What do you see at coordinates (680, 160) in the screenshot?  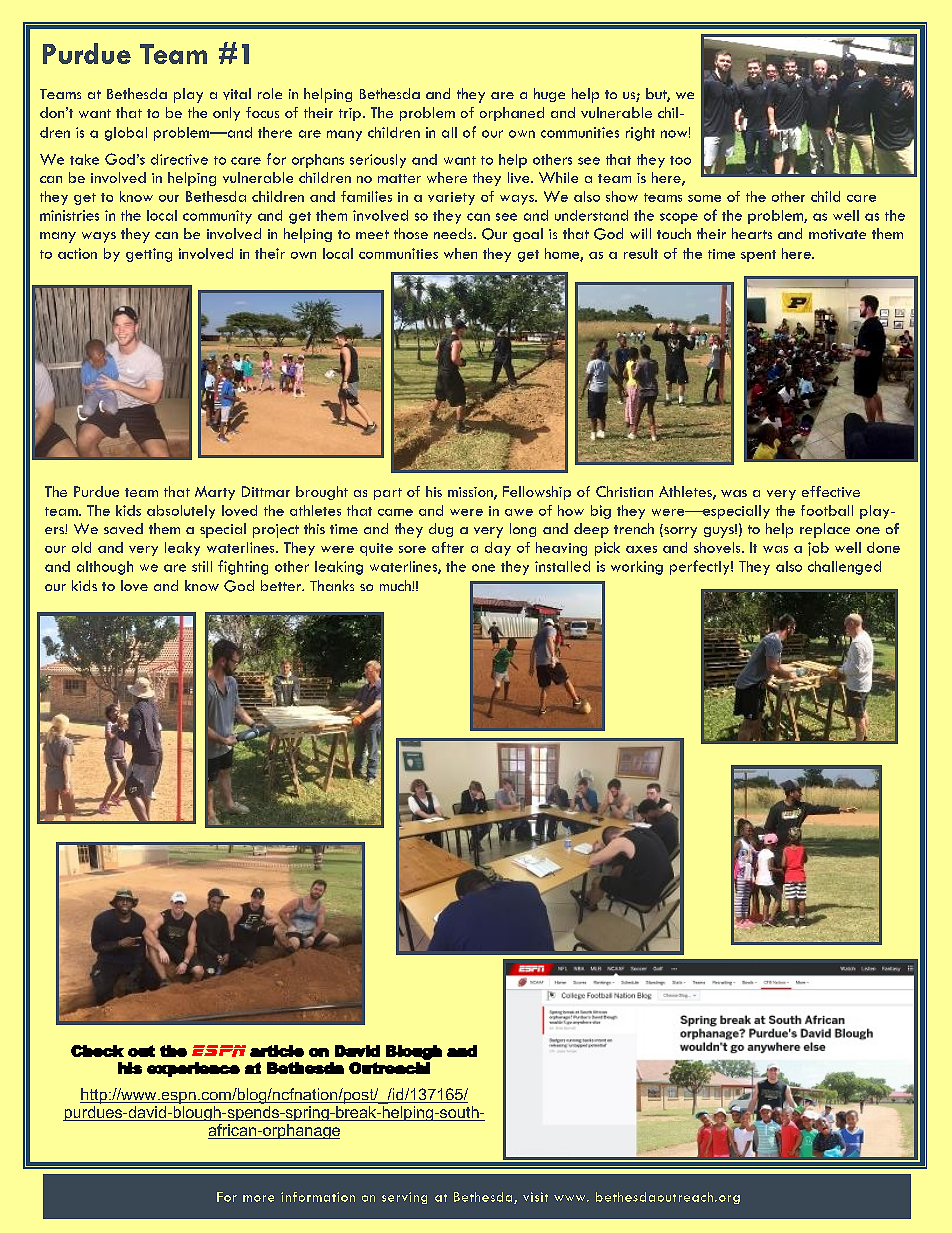 I see `too` at bounding box center [680, 160].
